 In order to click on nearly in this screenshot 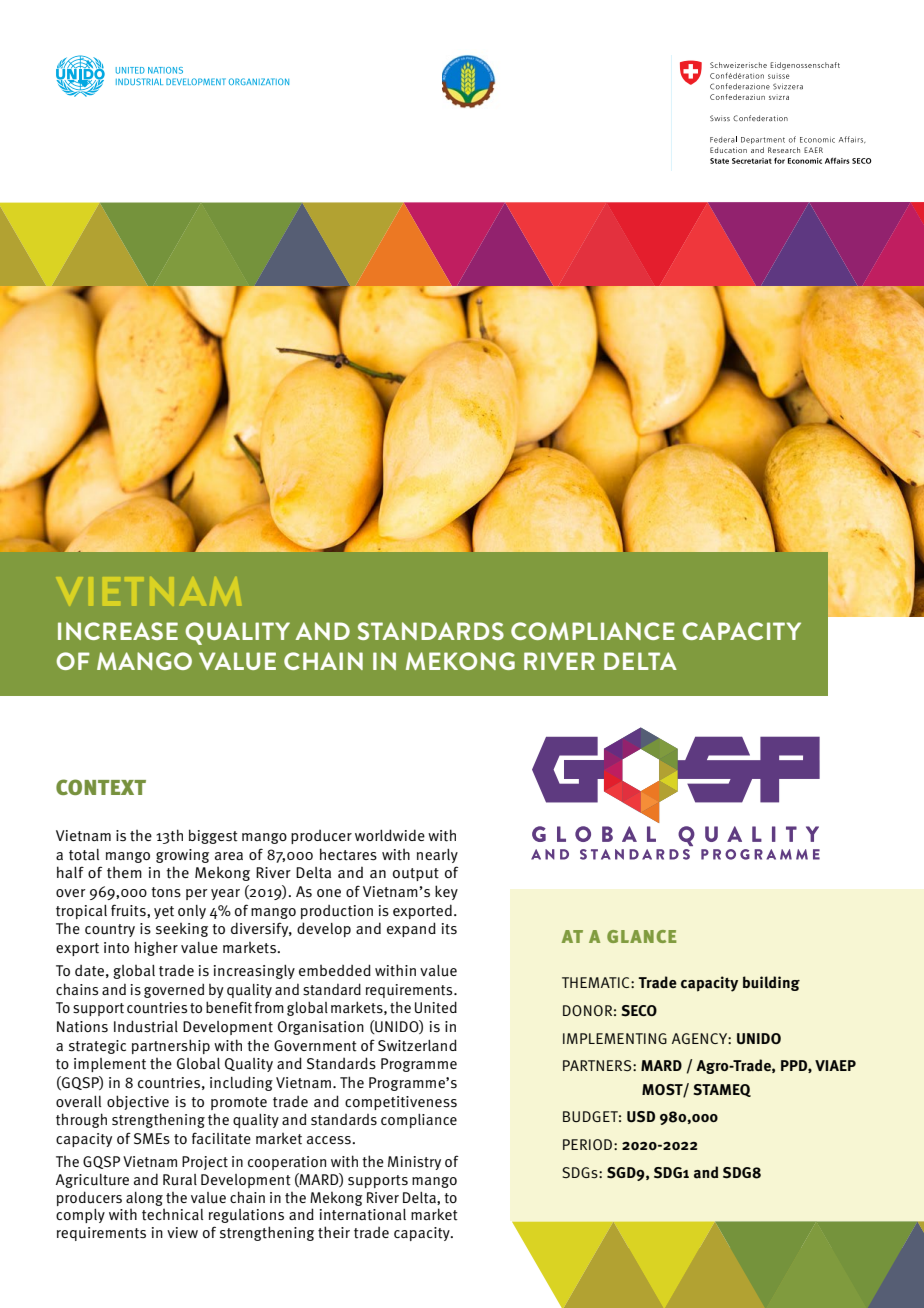, I will do `click(437, 856)`.
